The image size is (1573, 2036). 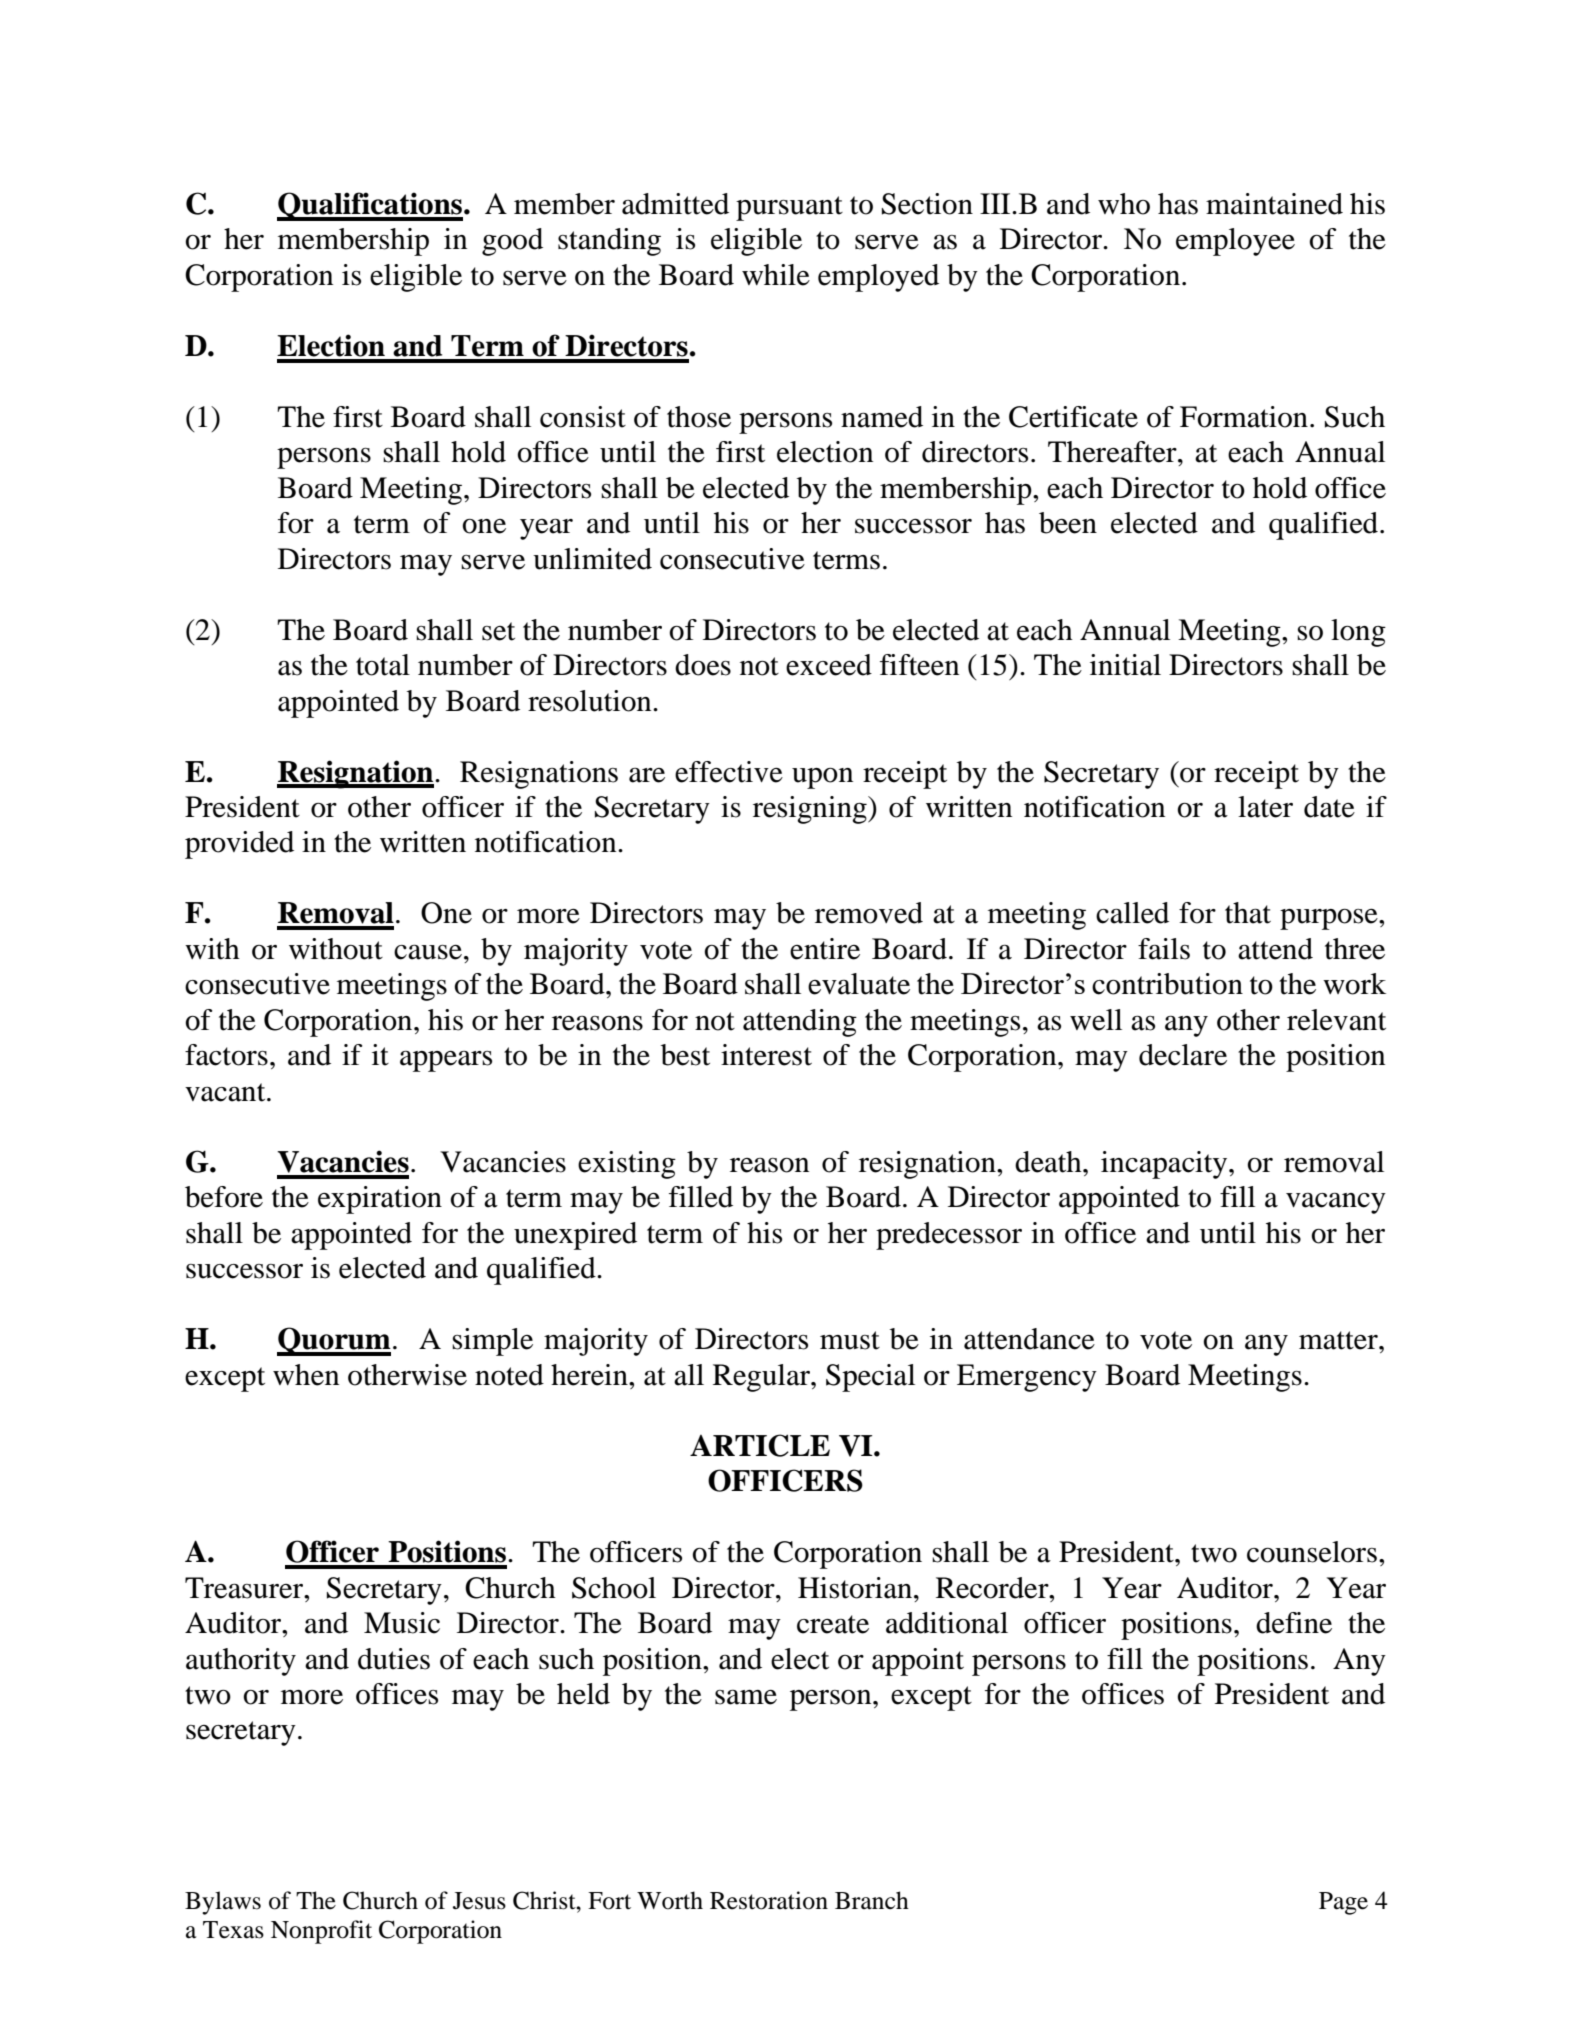 What do you see at coordinates (766, 1055) in the screenshot?
I see `interest` at bounding box center [766, 1055].
